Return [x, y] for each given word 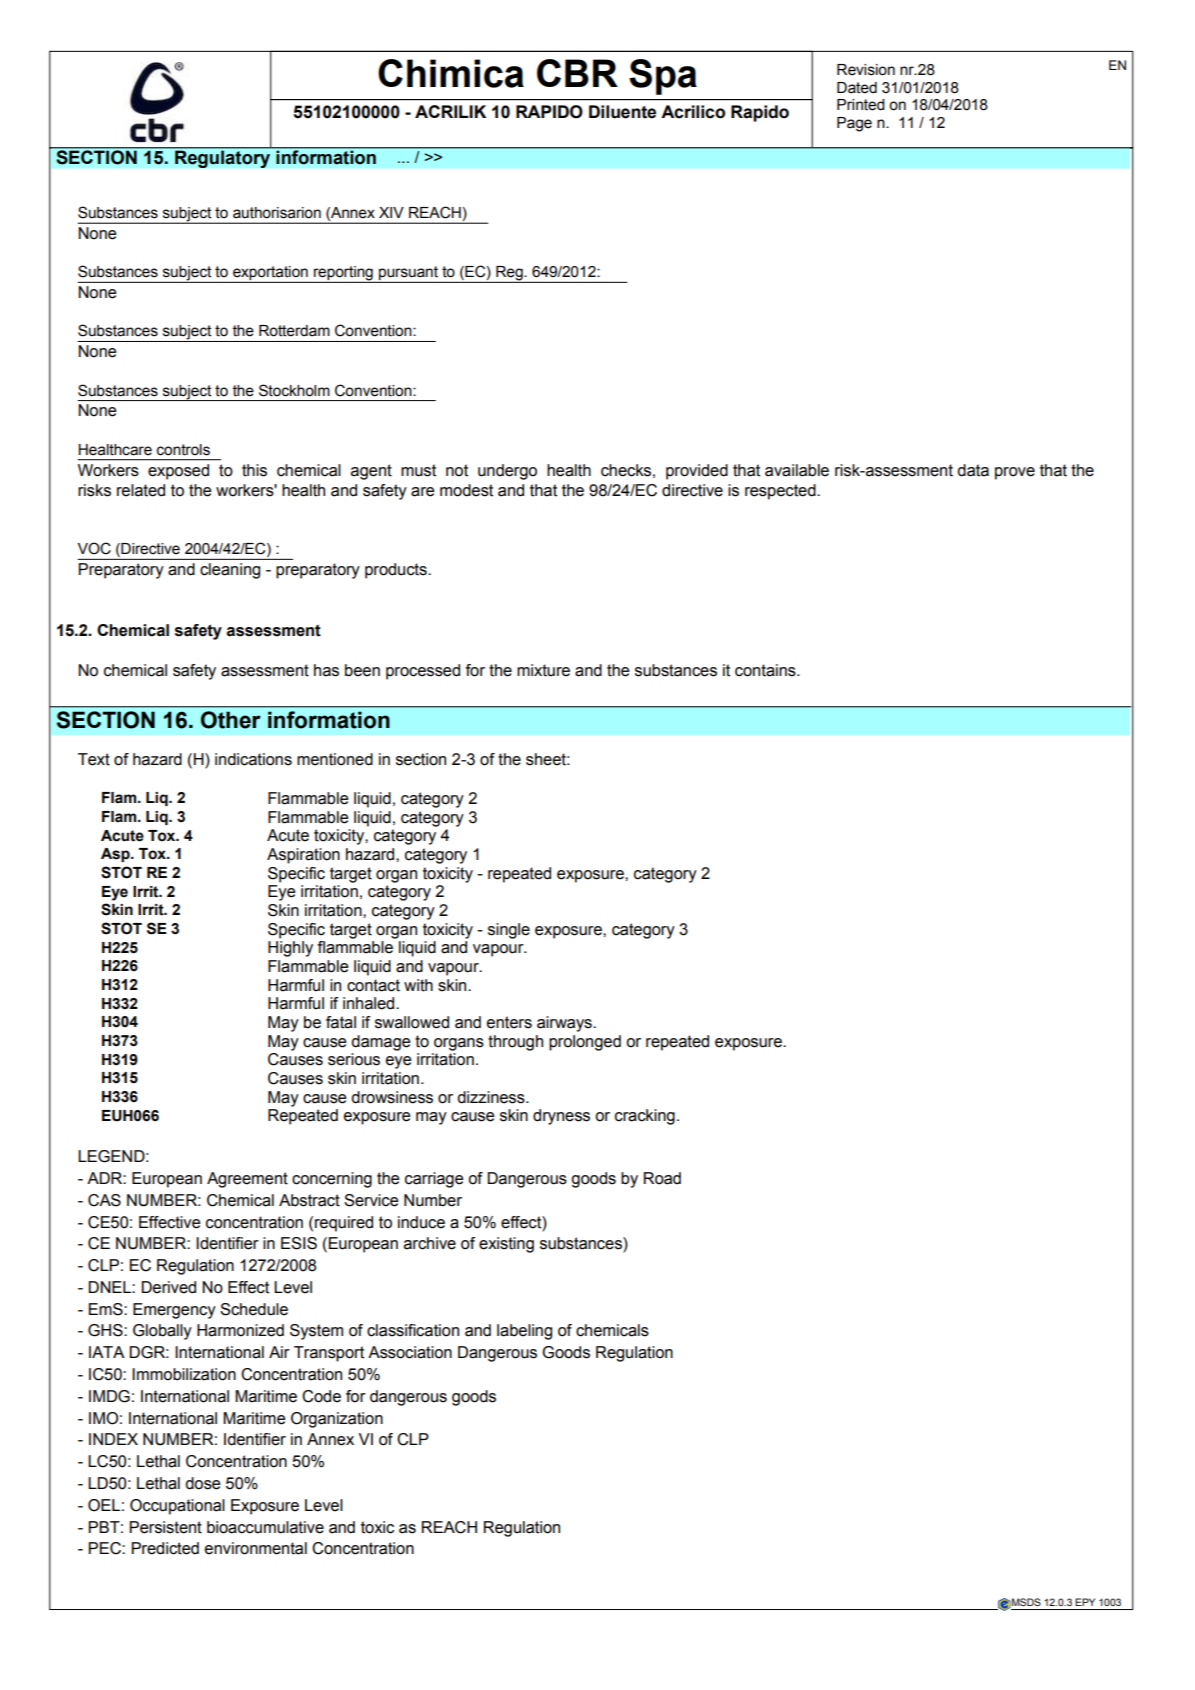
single [509, 931]
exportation [270, 274]
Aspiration [303, 856]
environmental [256, 1548]
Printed [861, 105]
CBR [577, 73]
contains [766, 670]
